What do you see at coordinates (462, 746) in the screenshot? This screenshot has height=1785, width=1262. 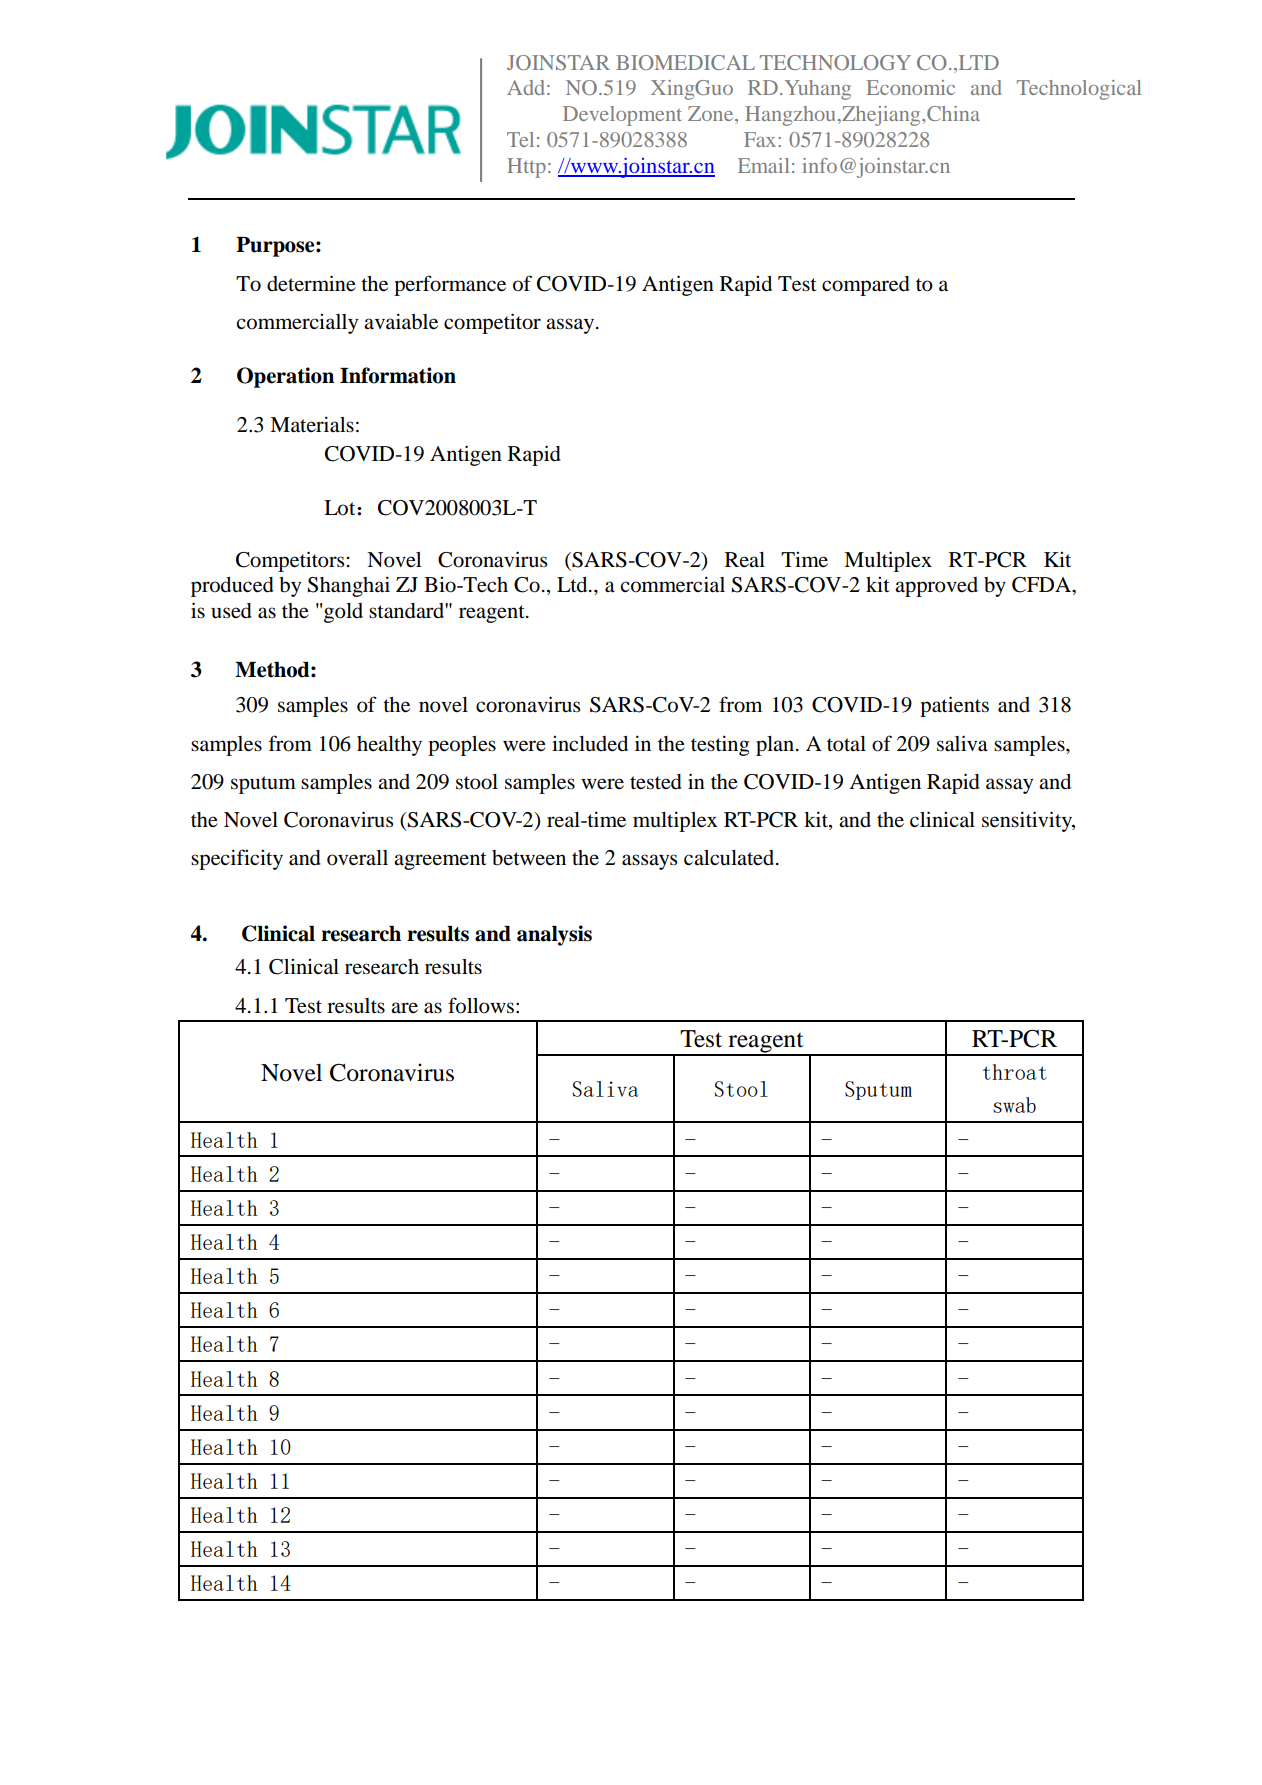 I see `peoples` at bounding box center [462, 746].
